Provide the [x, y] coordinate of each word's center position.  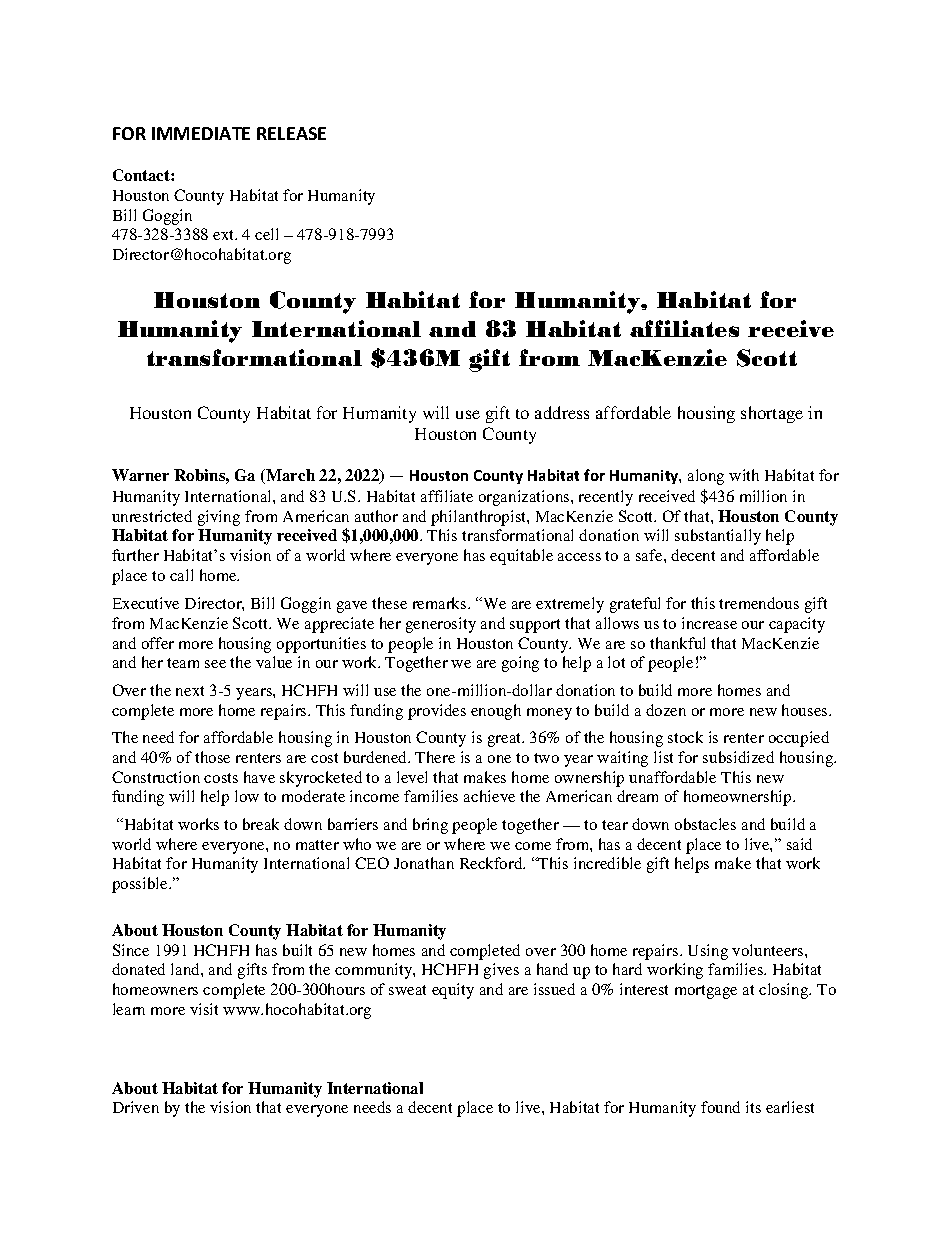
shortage [772, 414]
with [744, 475]
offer [158, 643]
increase [709, 623]
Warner [140, 475]
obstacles [705, 824]
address [562, 412]
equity [453, 991]
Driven [136, 1107]
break [261, 824]
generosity [441, 625]
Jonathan [424, 863]
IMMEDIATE [201, 133]
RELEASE [291, 133]
